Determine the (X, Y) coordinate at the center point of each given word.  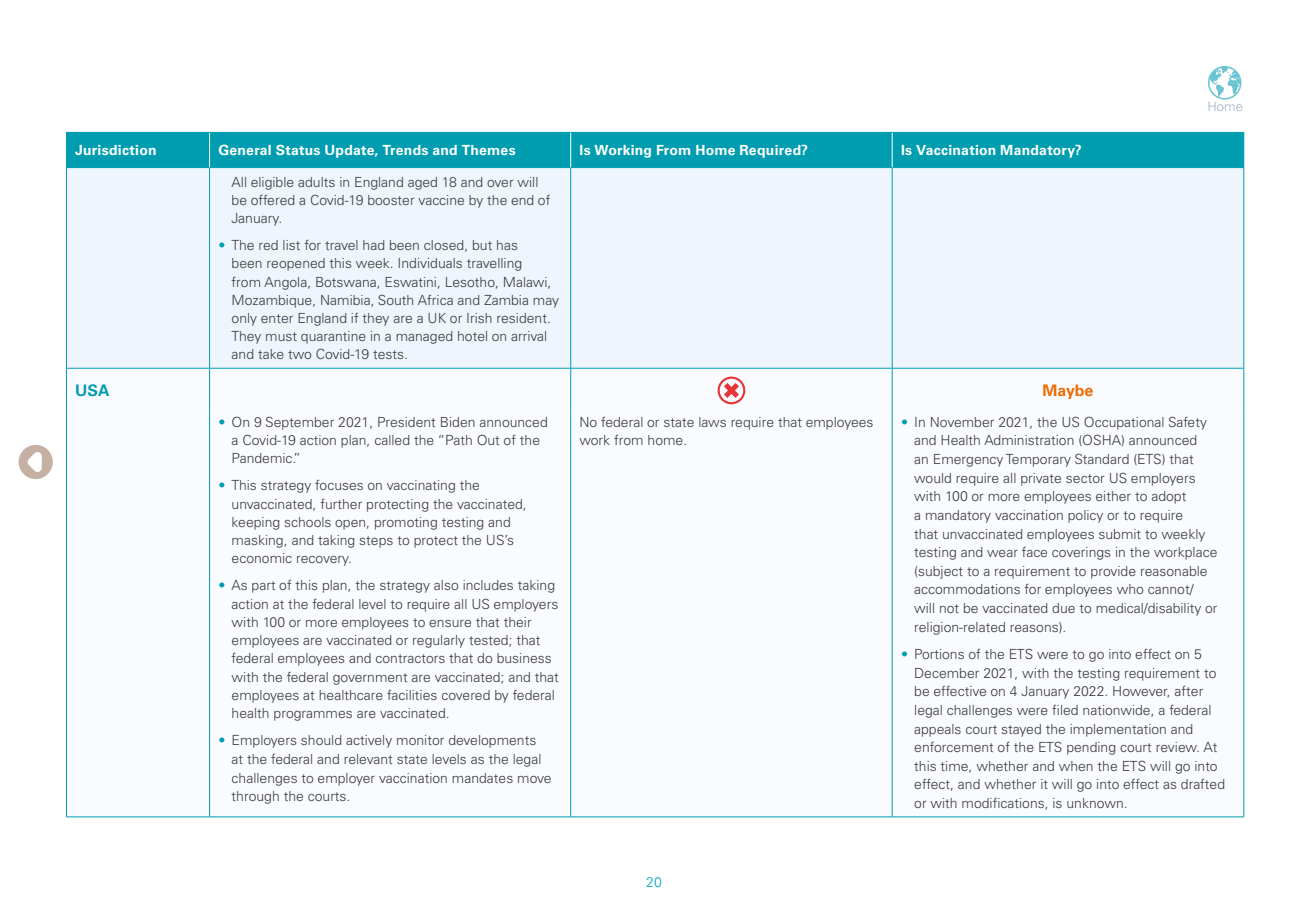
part (263, 587)
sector (1085, 478)
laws (712, 422)
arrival (528, 336)
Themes (488, 150)
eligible (272, 183)
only (244, 319)
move (534, 779)
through (255, 797)
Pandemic (263, 458)
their (518, 622)
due (1063, 608)
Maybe (1068, 391)
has (507, 245)
